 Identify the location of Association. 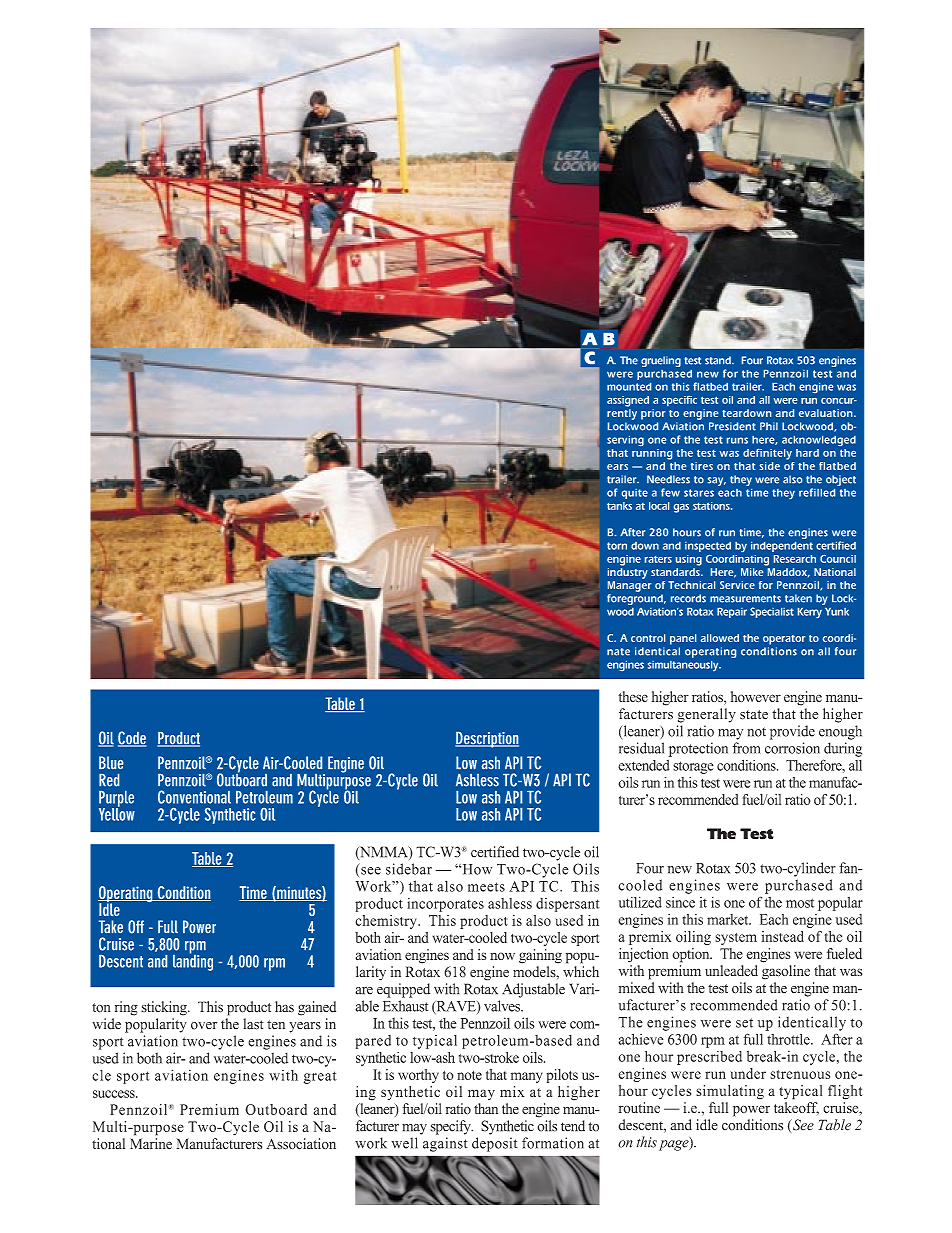
(301, 1144).
